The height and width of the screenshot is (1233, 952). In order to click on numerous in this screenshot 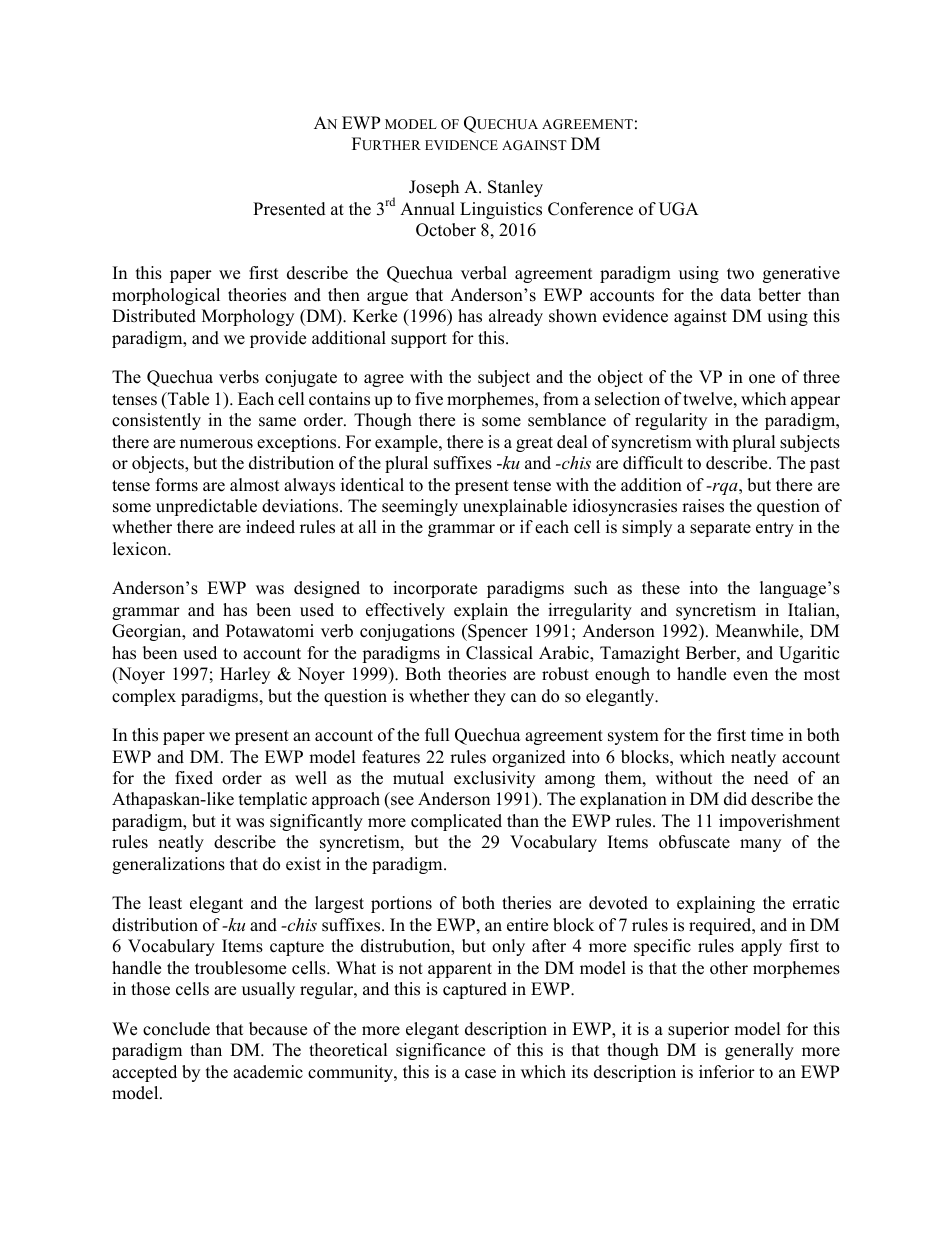, I will do `click(216, 444)`.
